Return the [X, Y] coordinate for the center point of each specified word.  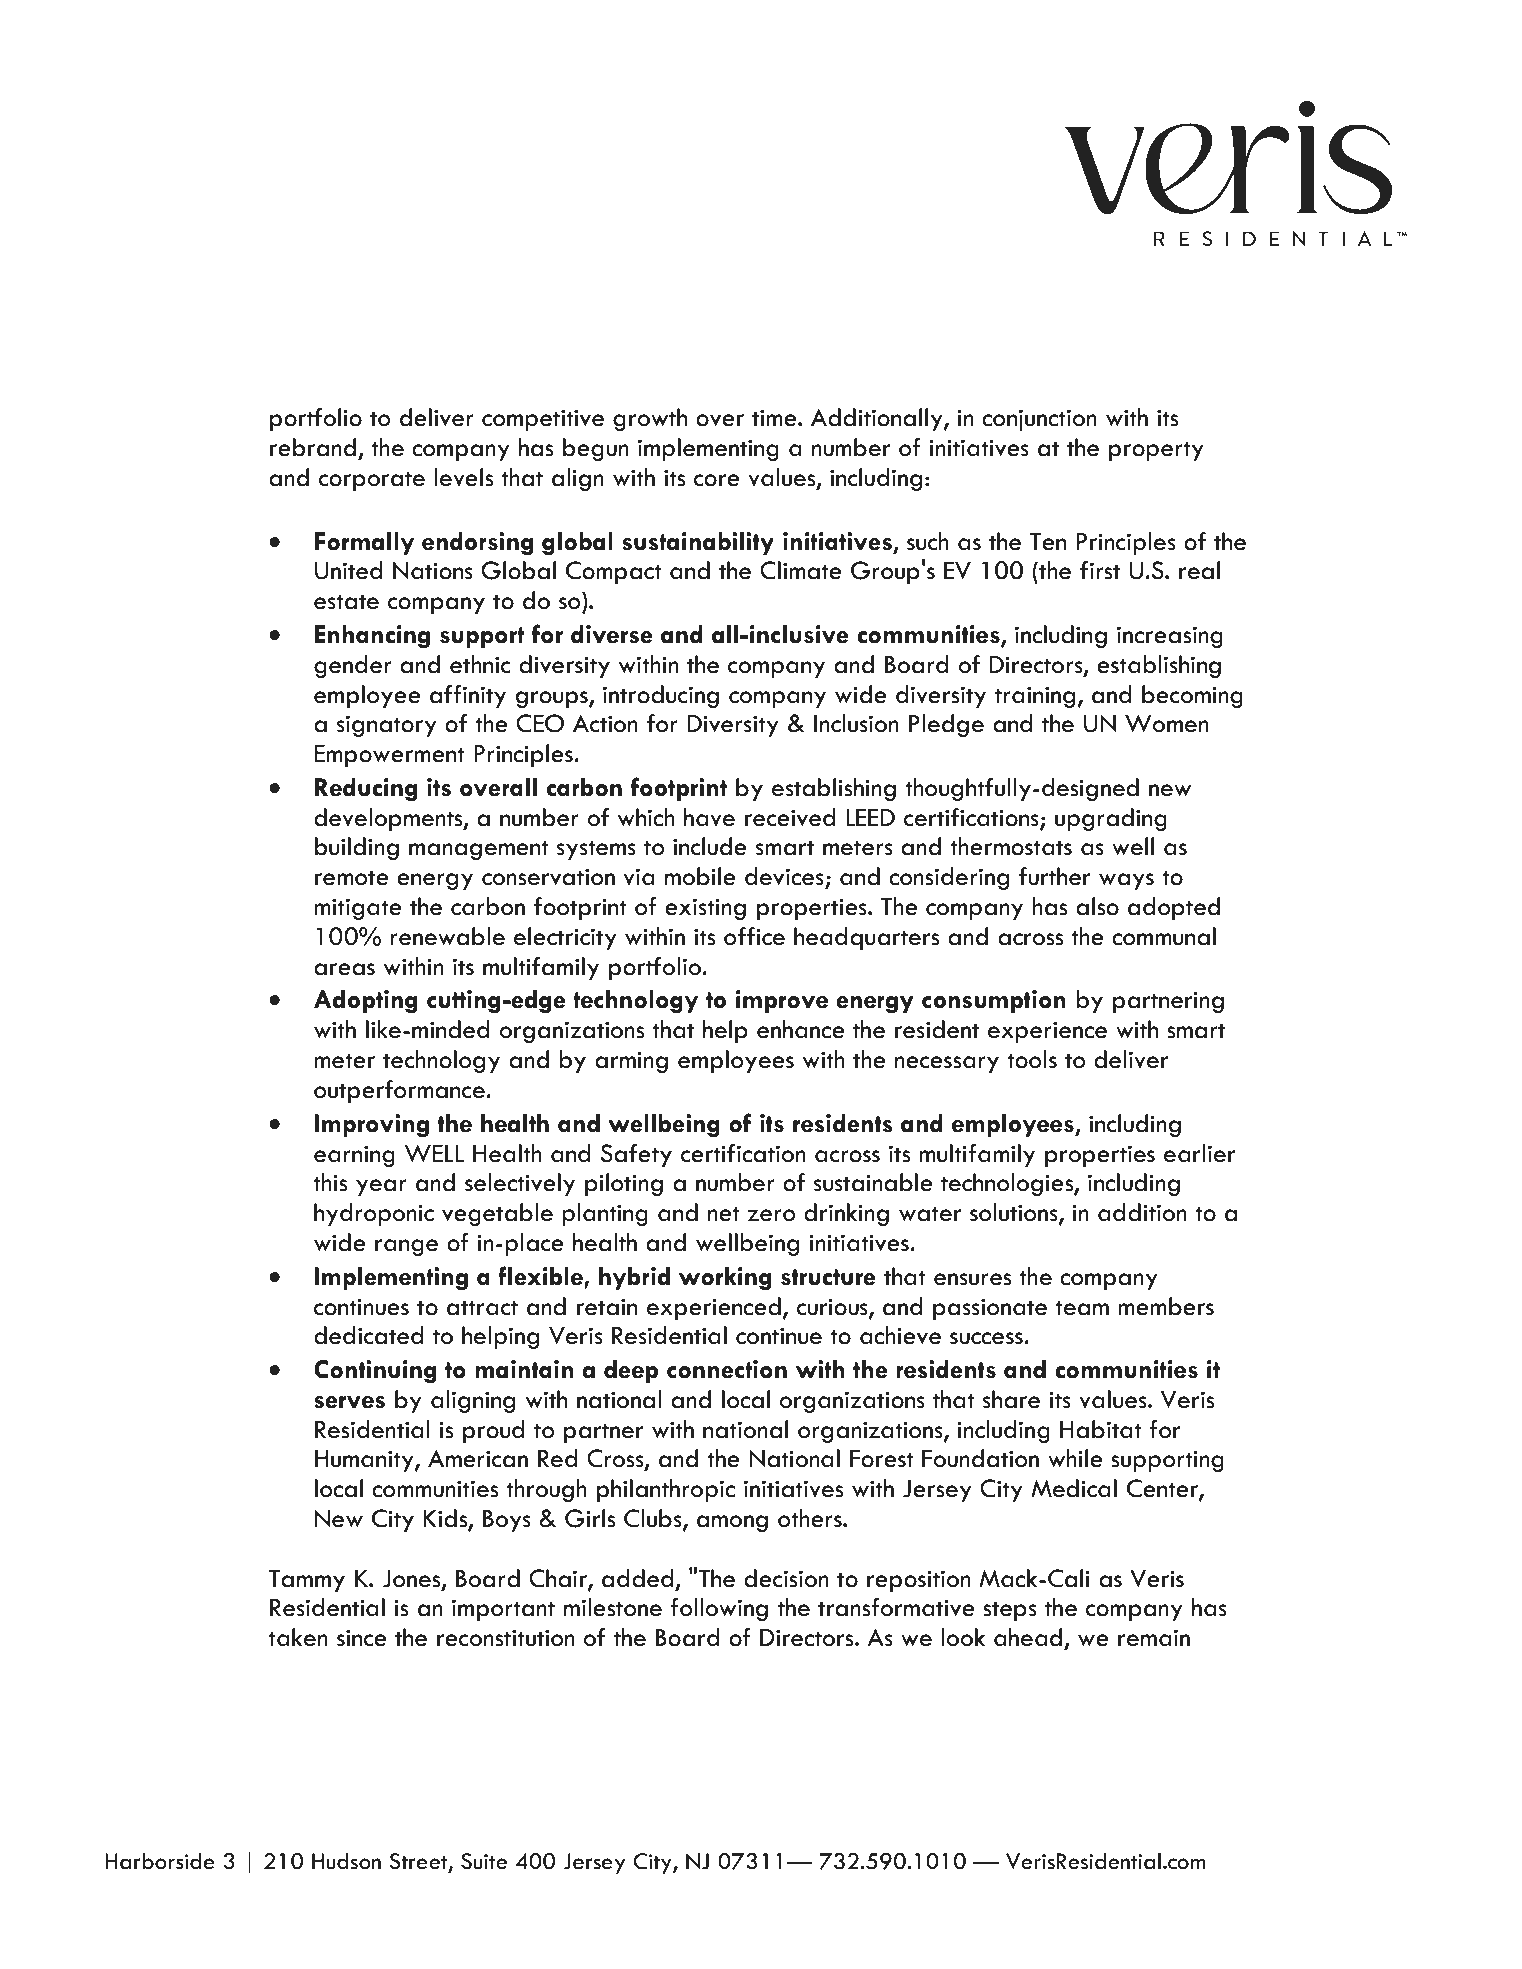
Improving [371, 1125]
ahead [1029, 1638]
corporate [372, 481]
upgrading [1111, 819]
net [723, 1214]
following [719, 1609]
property [1156, 451]
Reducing [366, 789]
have [709, 817]
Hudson [346, 1861]
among [732, 1523]
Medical [1074, 1488]
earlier [1199, 1153]
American [478, 1459]
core [717, 480]
